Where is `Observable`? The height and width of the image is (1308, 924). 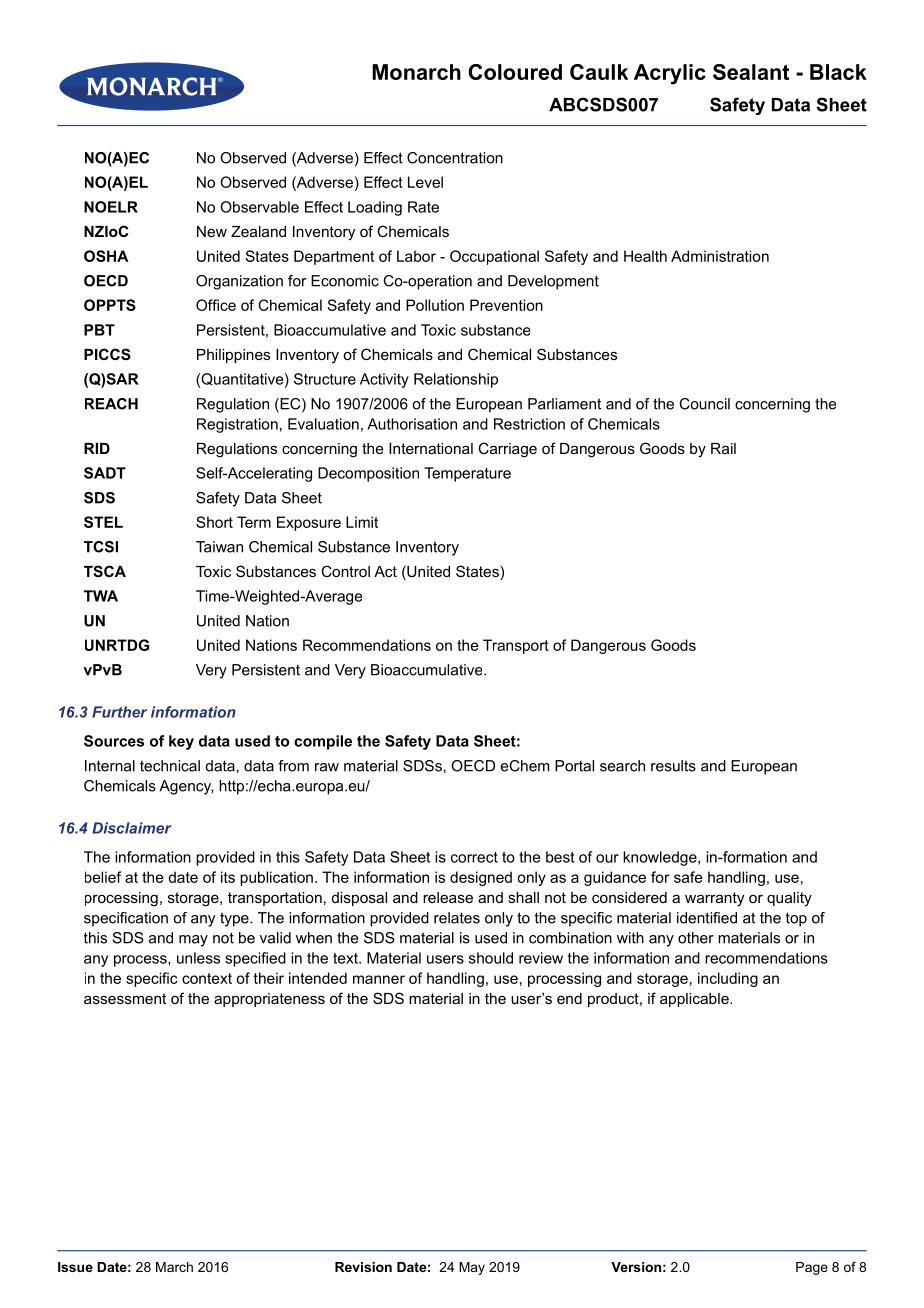 Observable is located at coordinates (259, 207).
